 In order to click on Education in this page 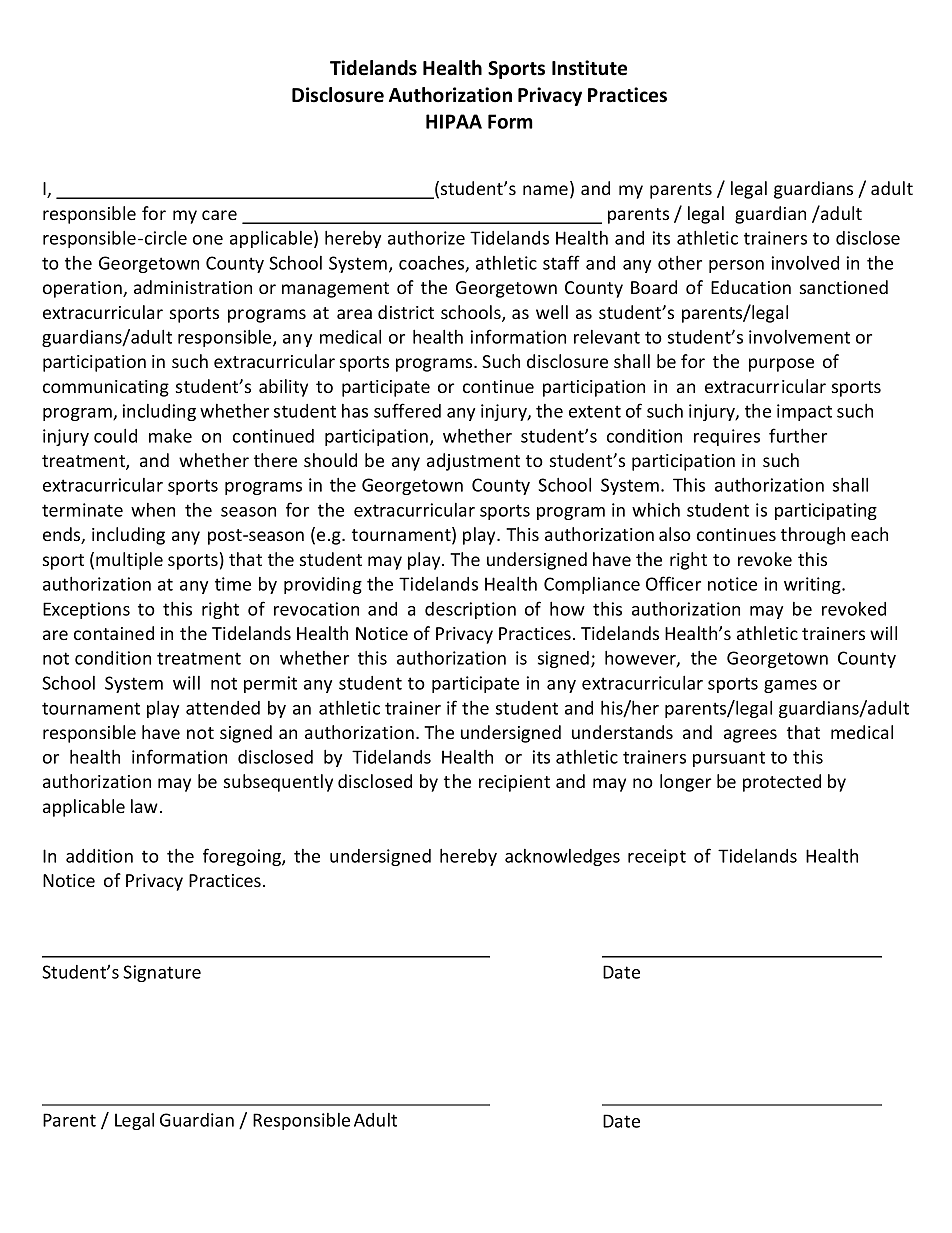, I will do `click(751, 287)`.
